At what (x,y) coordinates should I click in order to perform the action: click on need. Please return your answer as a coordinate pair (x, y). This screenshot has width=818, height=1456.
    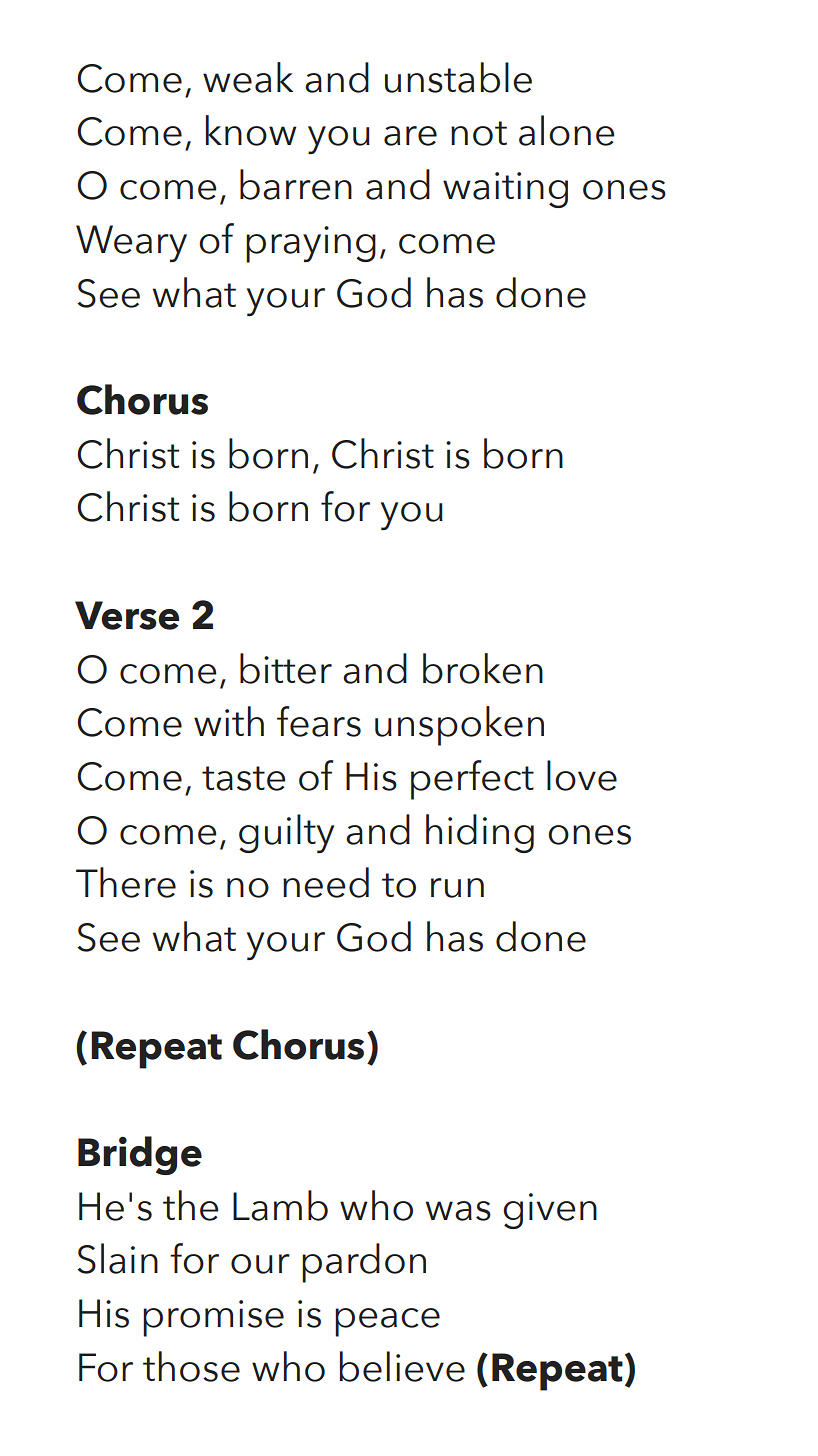
    Looking at the image, I should click on (326, 882).
